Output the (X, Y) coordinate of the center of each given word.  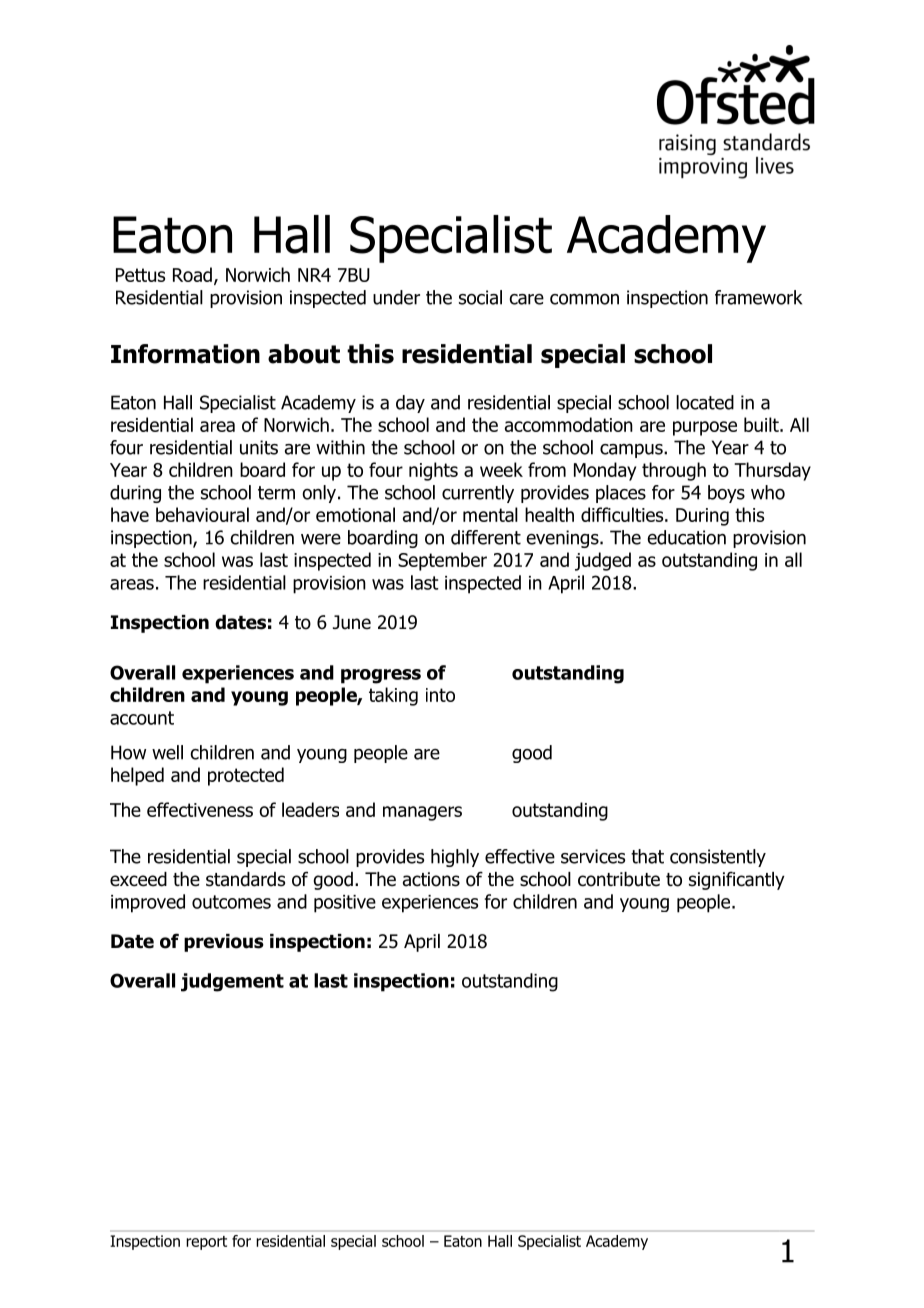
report (206, 1243)
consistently (718, 858)
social (480, 297)
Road (192, 274)
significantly (737, 880)
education (686, 537)
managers (422, 813)
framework (758, 297)
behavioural (202, 514)
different (486, 537)
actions (431, 879)
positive (345, 904)
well (167, 752)
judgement (232, 982)
